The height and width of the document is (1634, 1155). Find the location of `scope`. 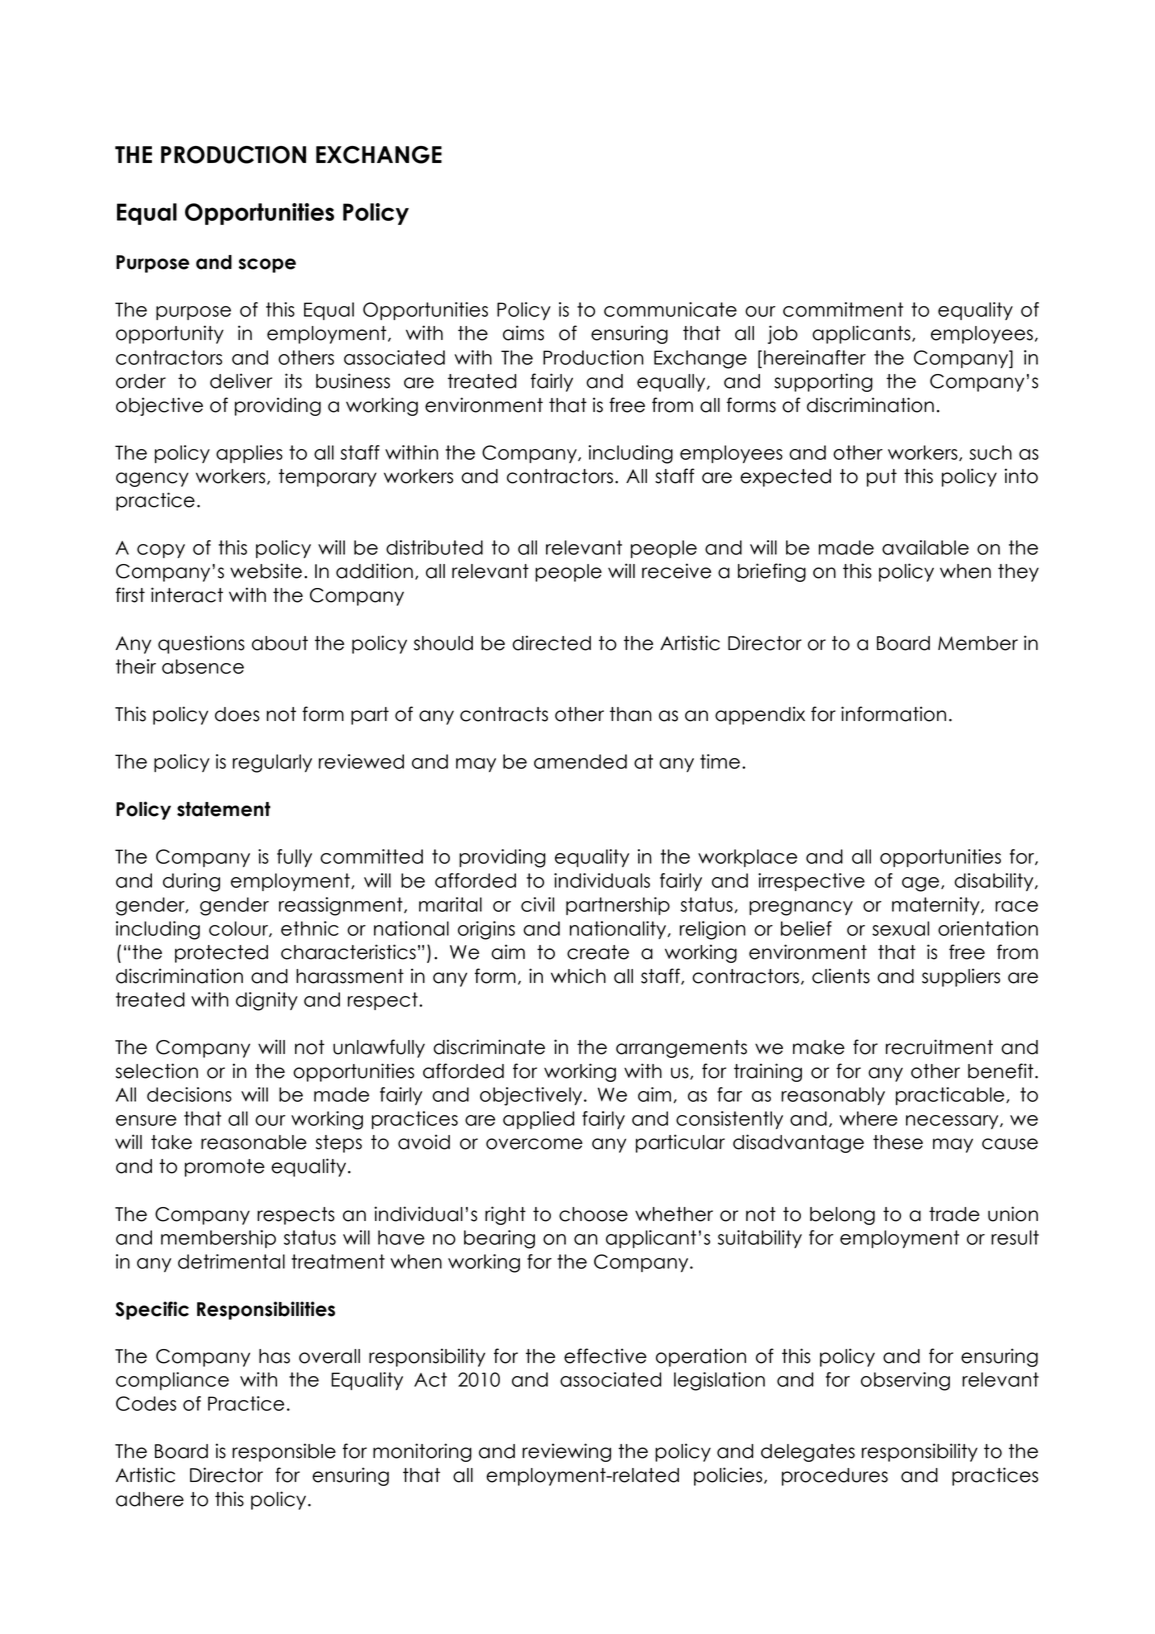

scope is located at coordinates (267, 265).
